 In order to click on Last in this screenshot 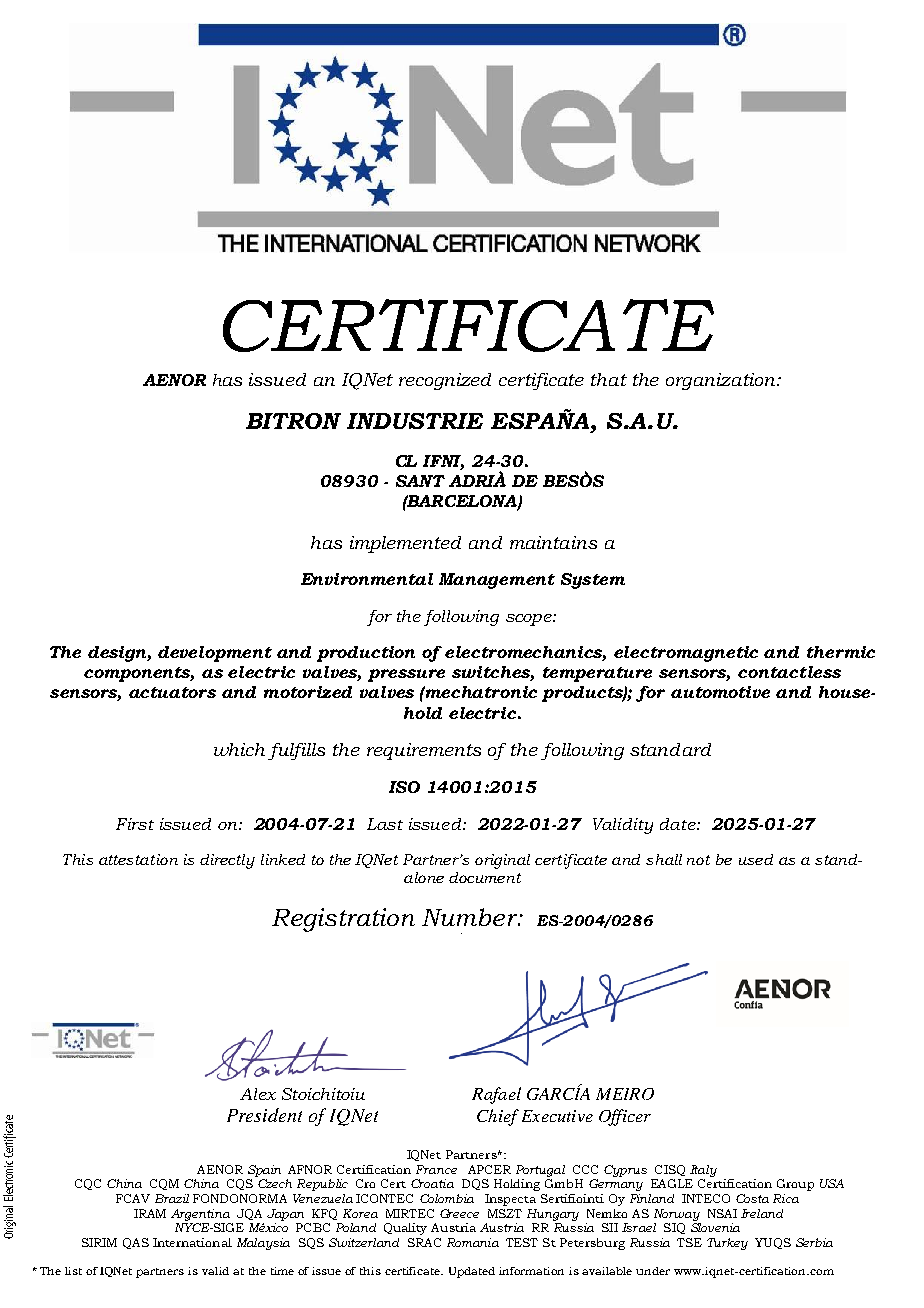, I will do `click(385, 824)`.
